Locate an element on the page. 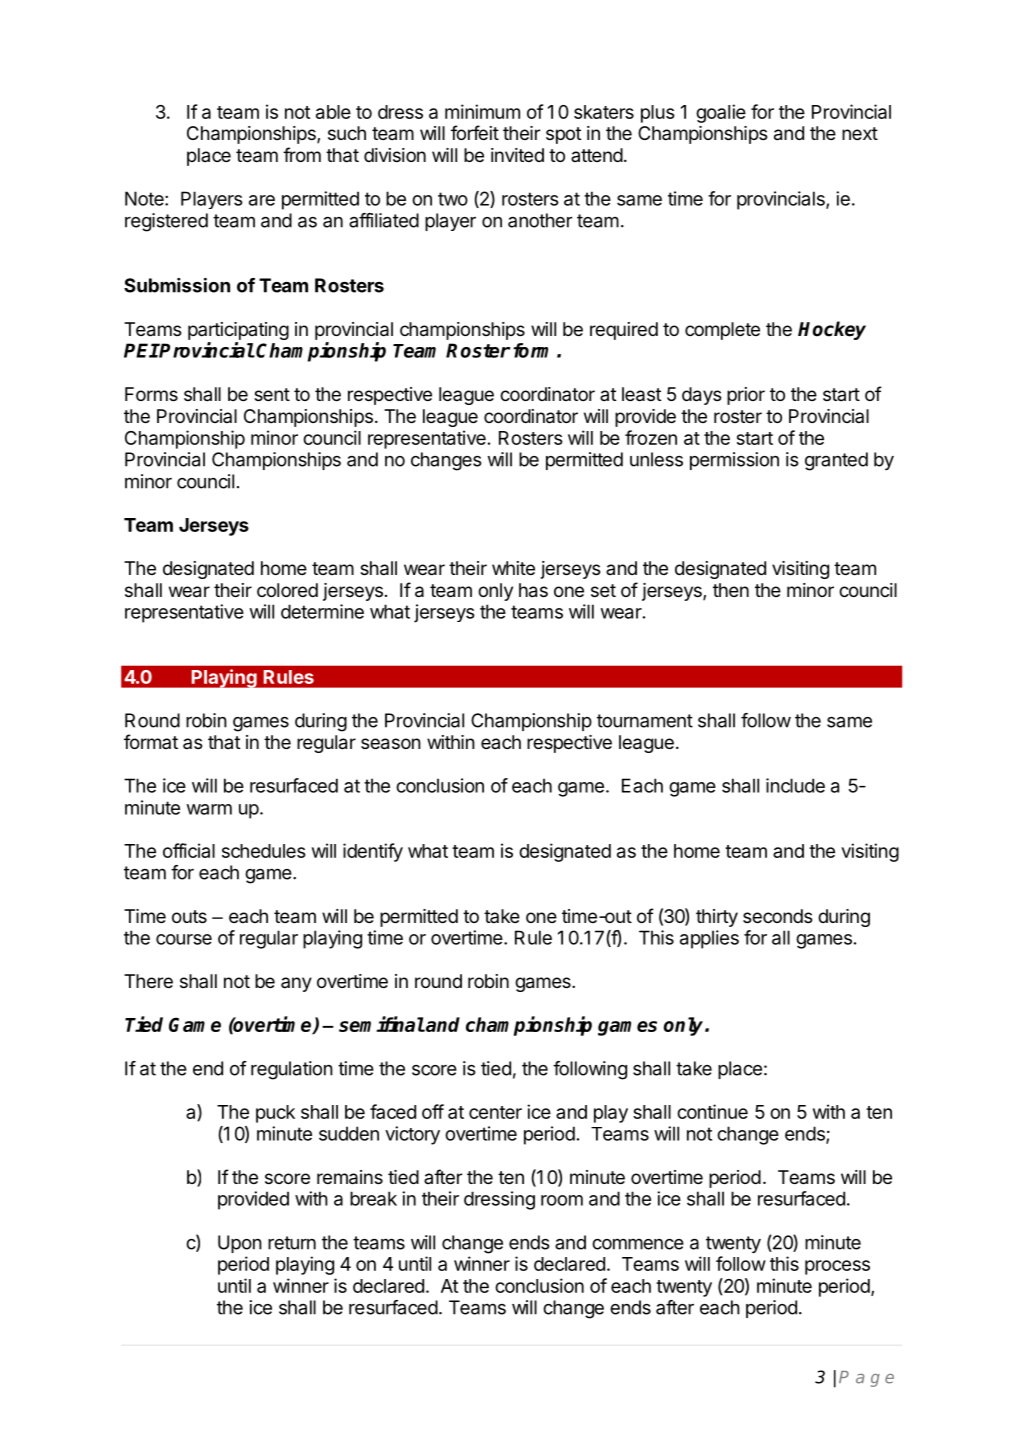 The image size is (1023, 1447). include is located at coordinates (795, 785).
